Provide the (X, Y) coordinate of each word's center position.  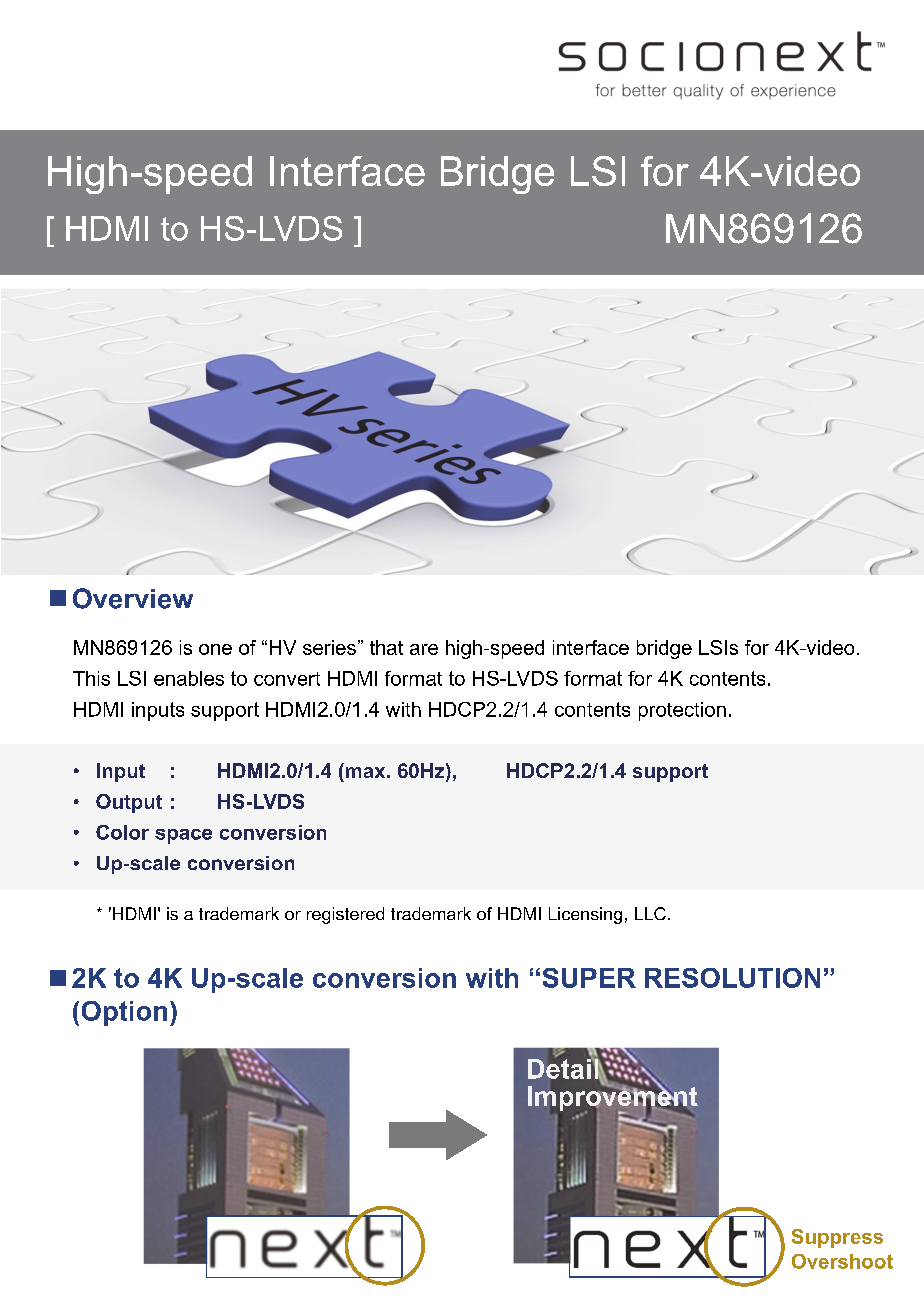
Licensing (585, 915)
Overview (133, 598)
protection (682, 711)
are (424, 649)
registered (345, 915)
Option (124, 1013)
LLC (650, 913)
